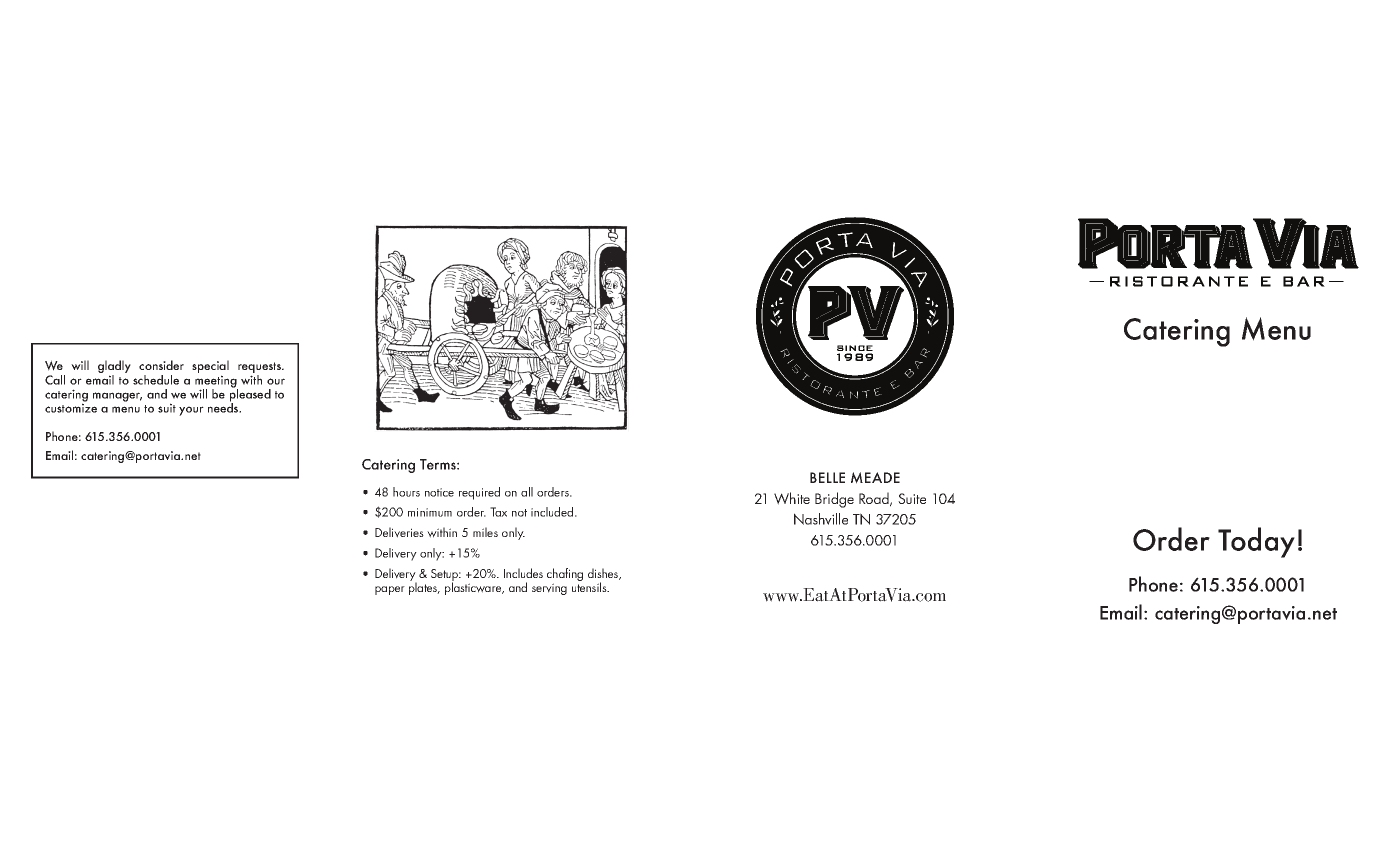 The width and height of the image is (1400, 850). I want to click on special, so click(210, 368).
